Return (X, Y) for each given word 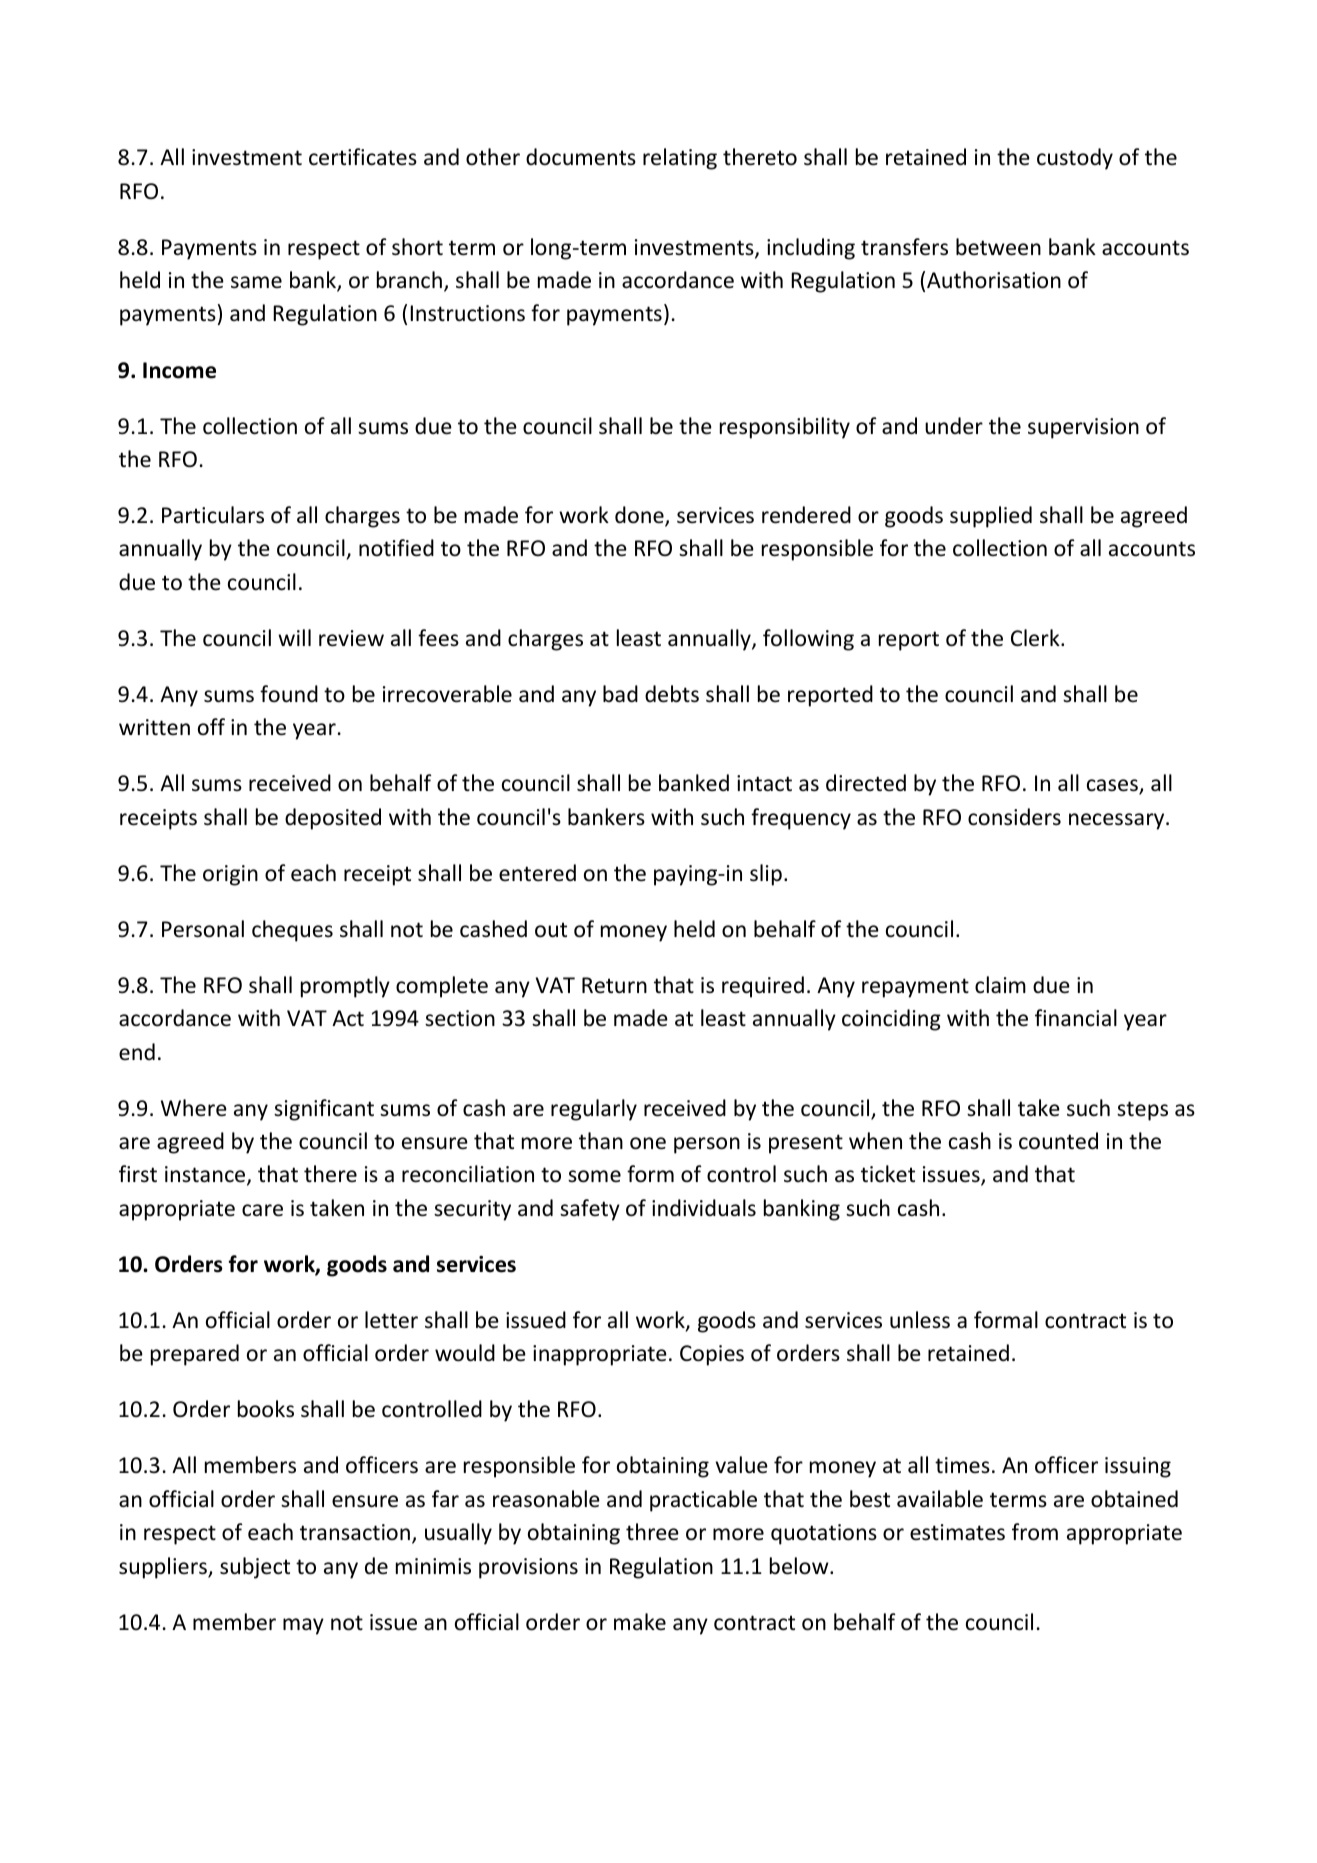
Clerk (1036, 638)
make (640, 1621)
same (256, 282)
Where (194, 1108)
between (998, 247)
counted (1058, 1141)
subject (255, 1568)
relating (680, 159)
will (294, 637)
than (601, 1140)
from (1035, 1532)
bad (620, 693)
